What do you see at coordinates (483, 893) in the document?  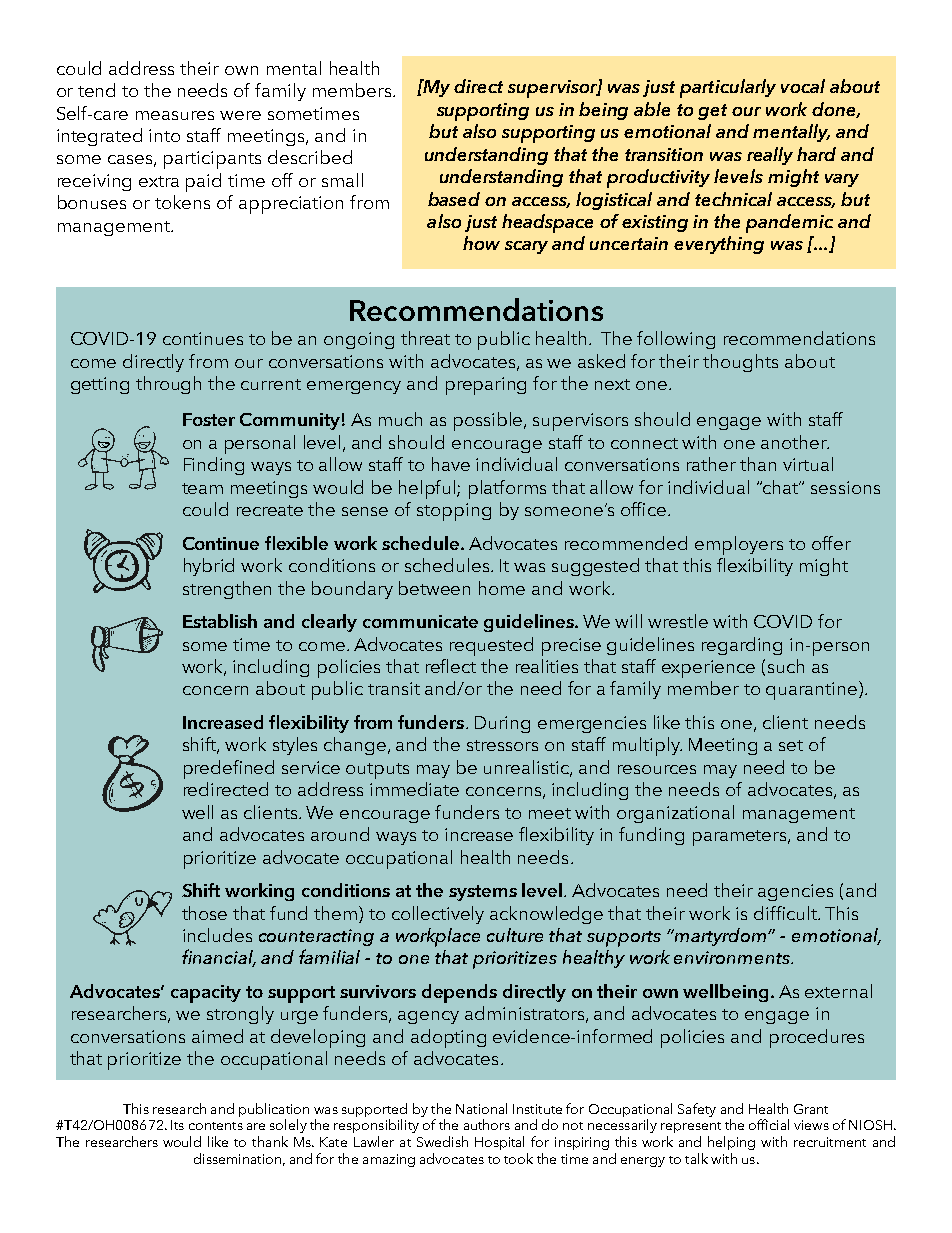 I see `systems` at bounding box center [483, 893].
